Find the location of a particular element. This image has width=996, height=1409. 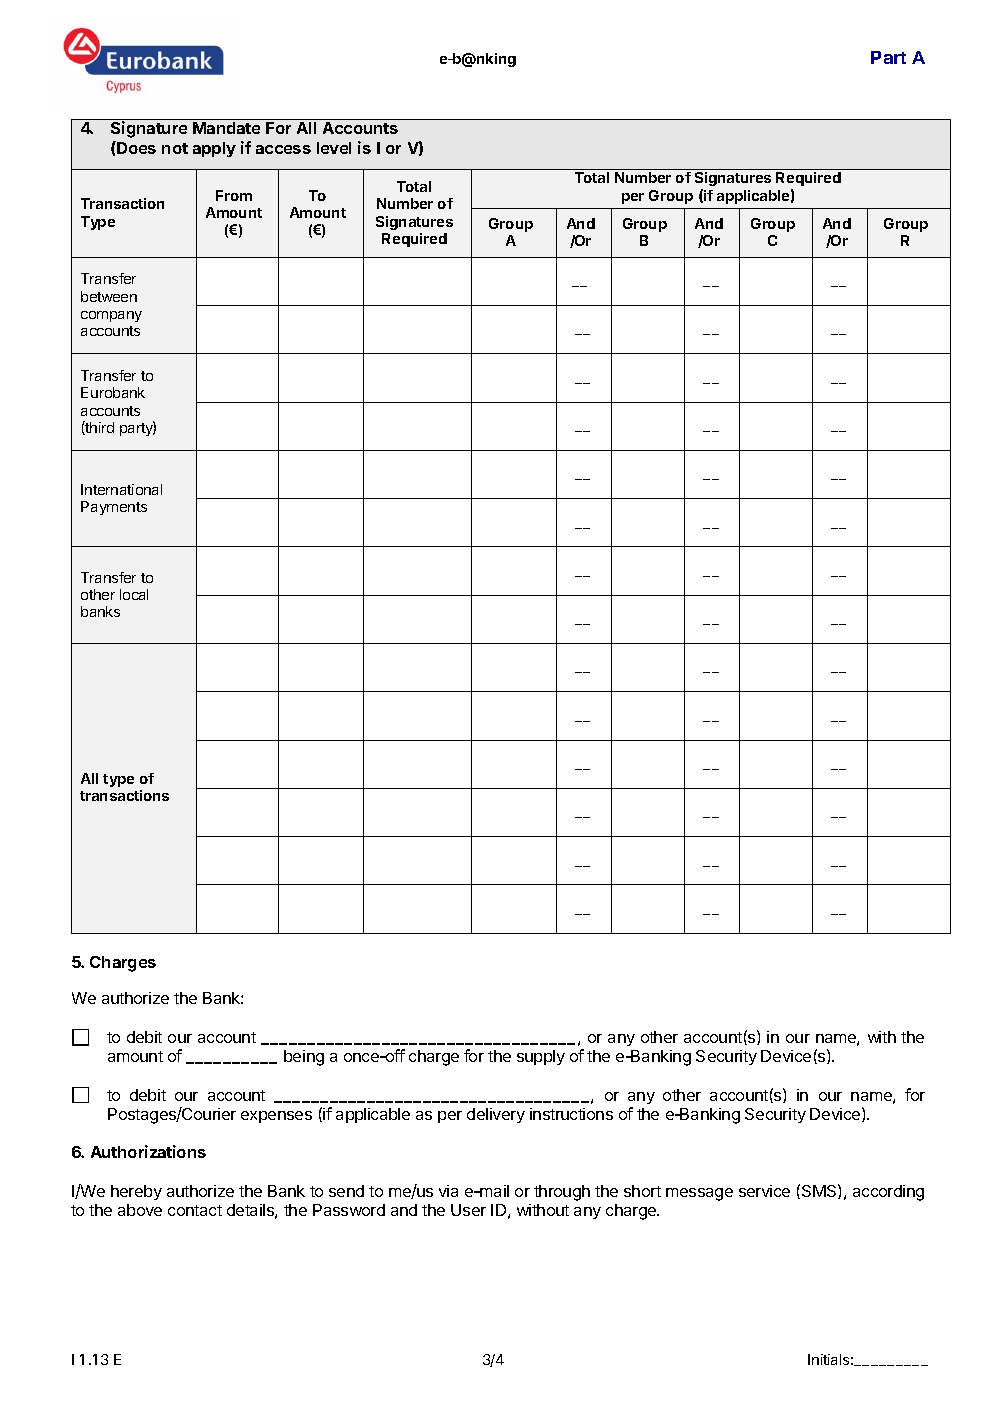

delivery is located at coordinates (496, 1115).
